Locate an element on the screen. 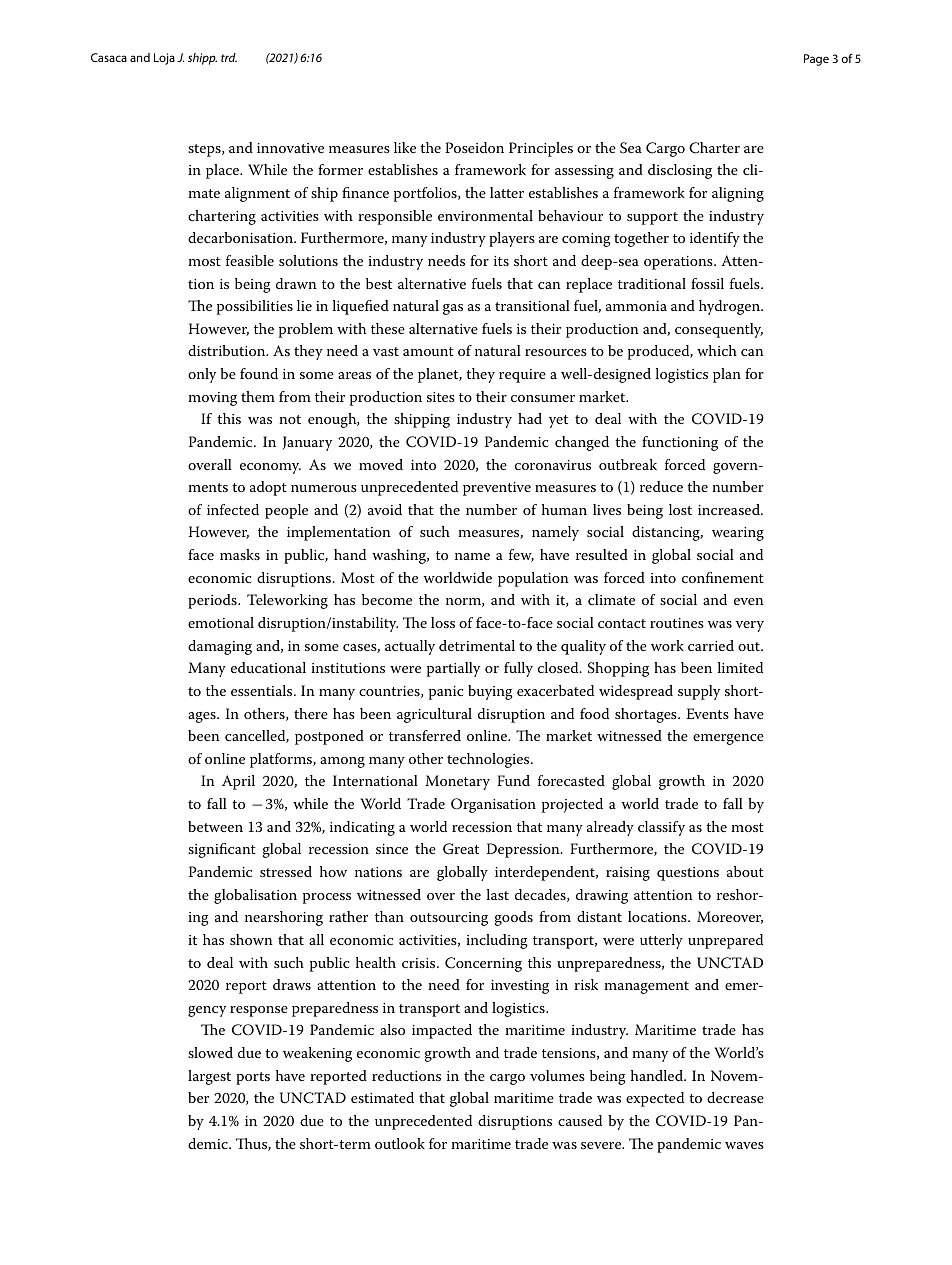 The width and height of the screenshot is (952, 1265). Poseidon is located at coordinates (474, 147).
